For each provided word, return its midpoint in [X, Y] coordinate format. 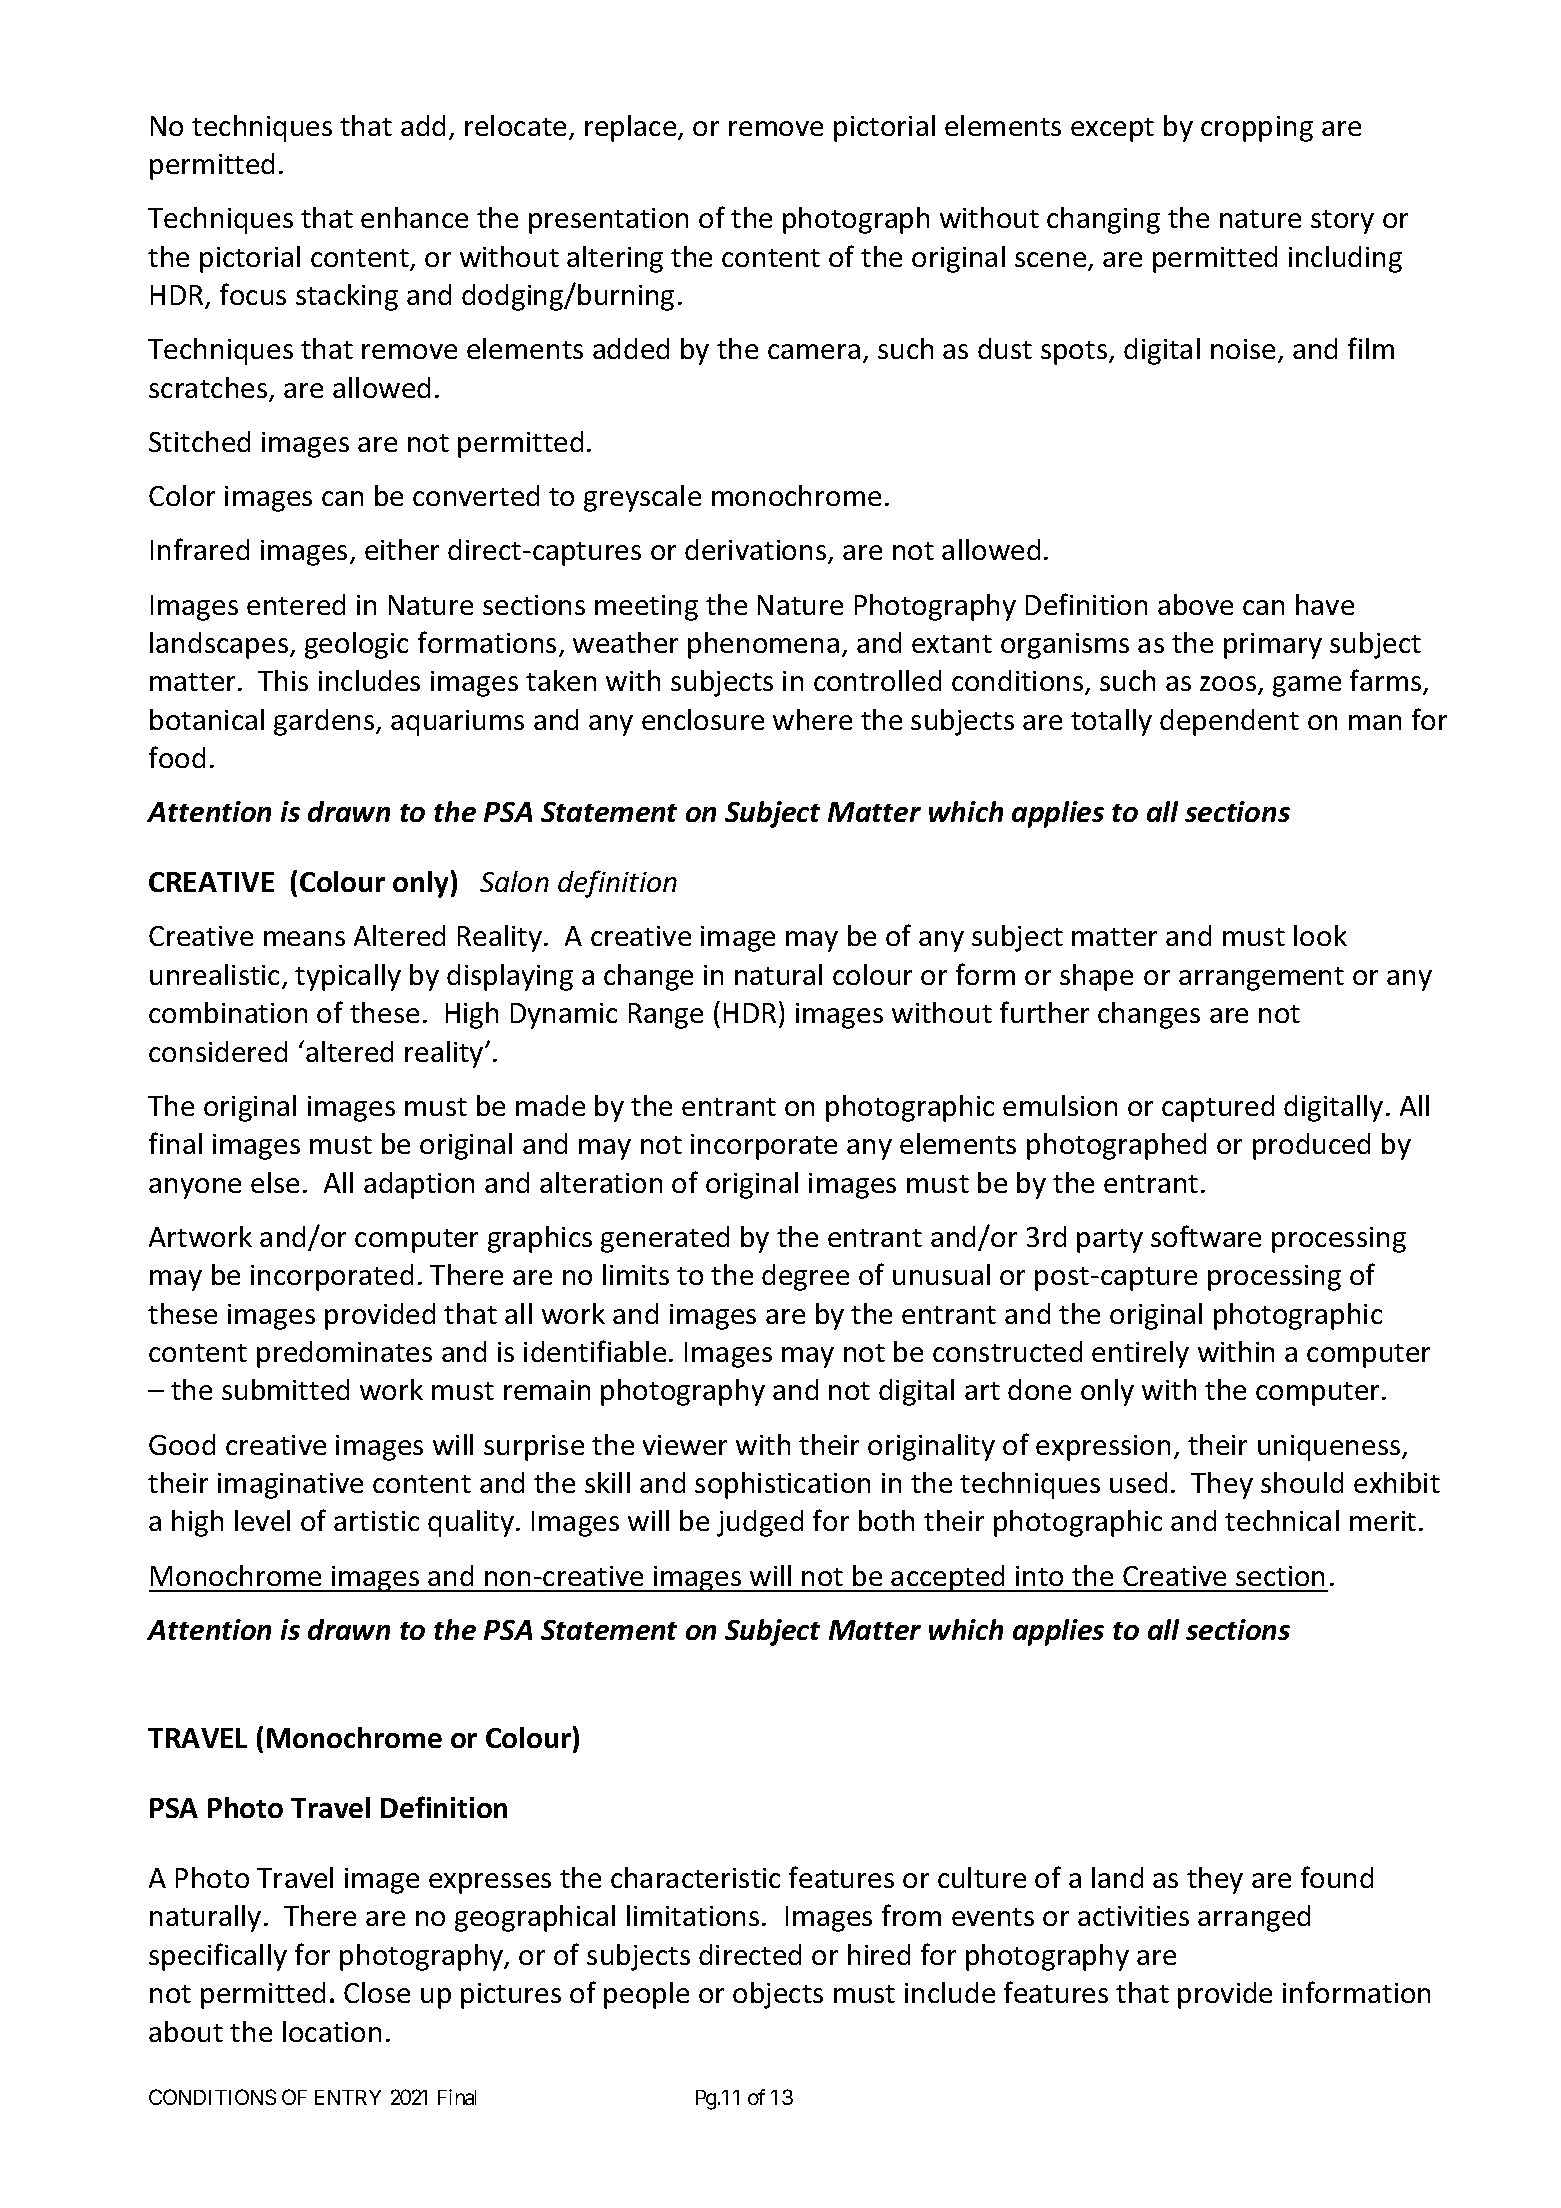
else [275, 1182]
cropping [1257, 129]
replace [632, 128]
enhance [414, 217]
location [332, 2031]
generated [665, 1239]
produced [1311, 1146]
